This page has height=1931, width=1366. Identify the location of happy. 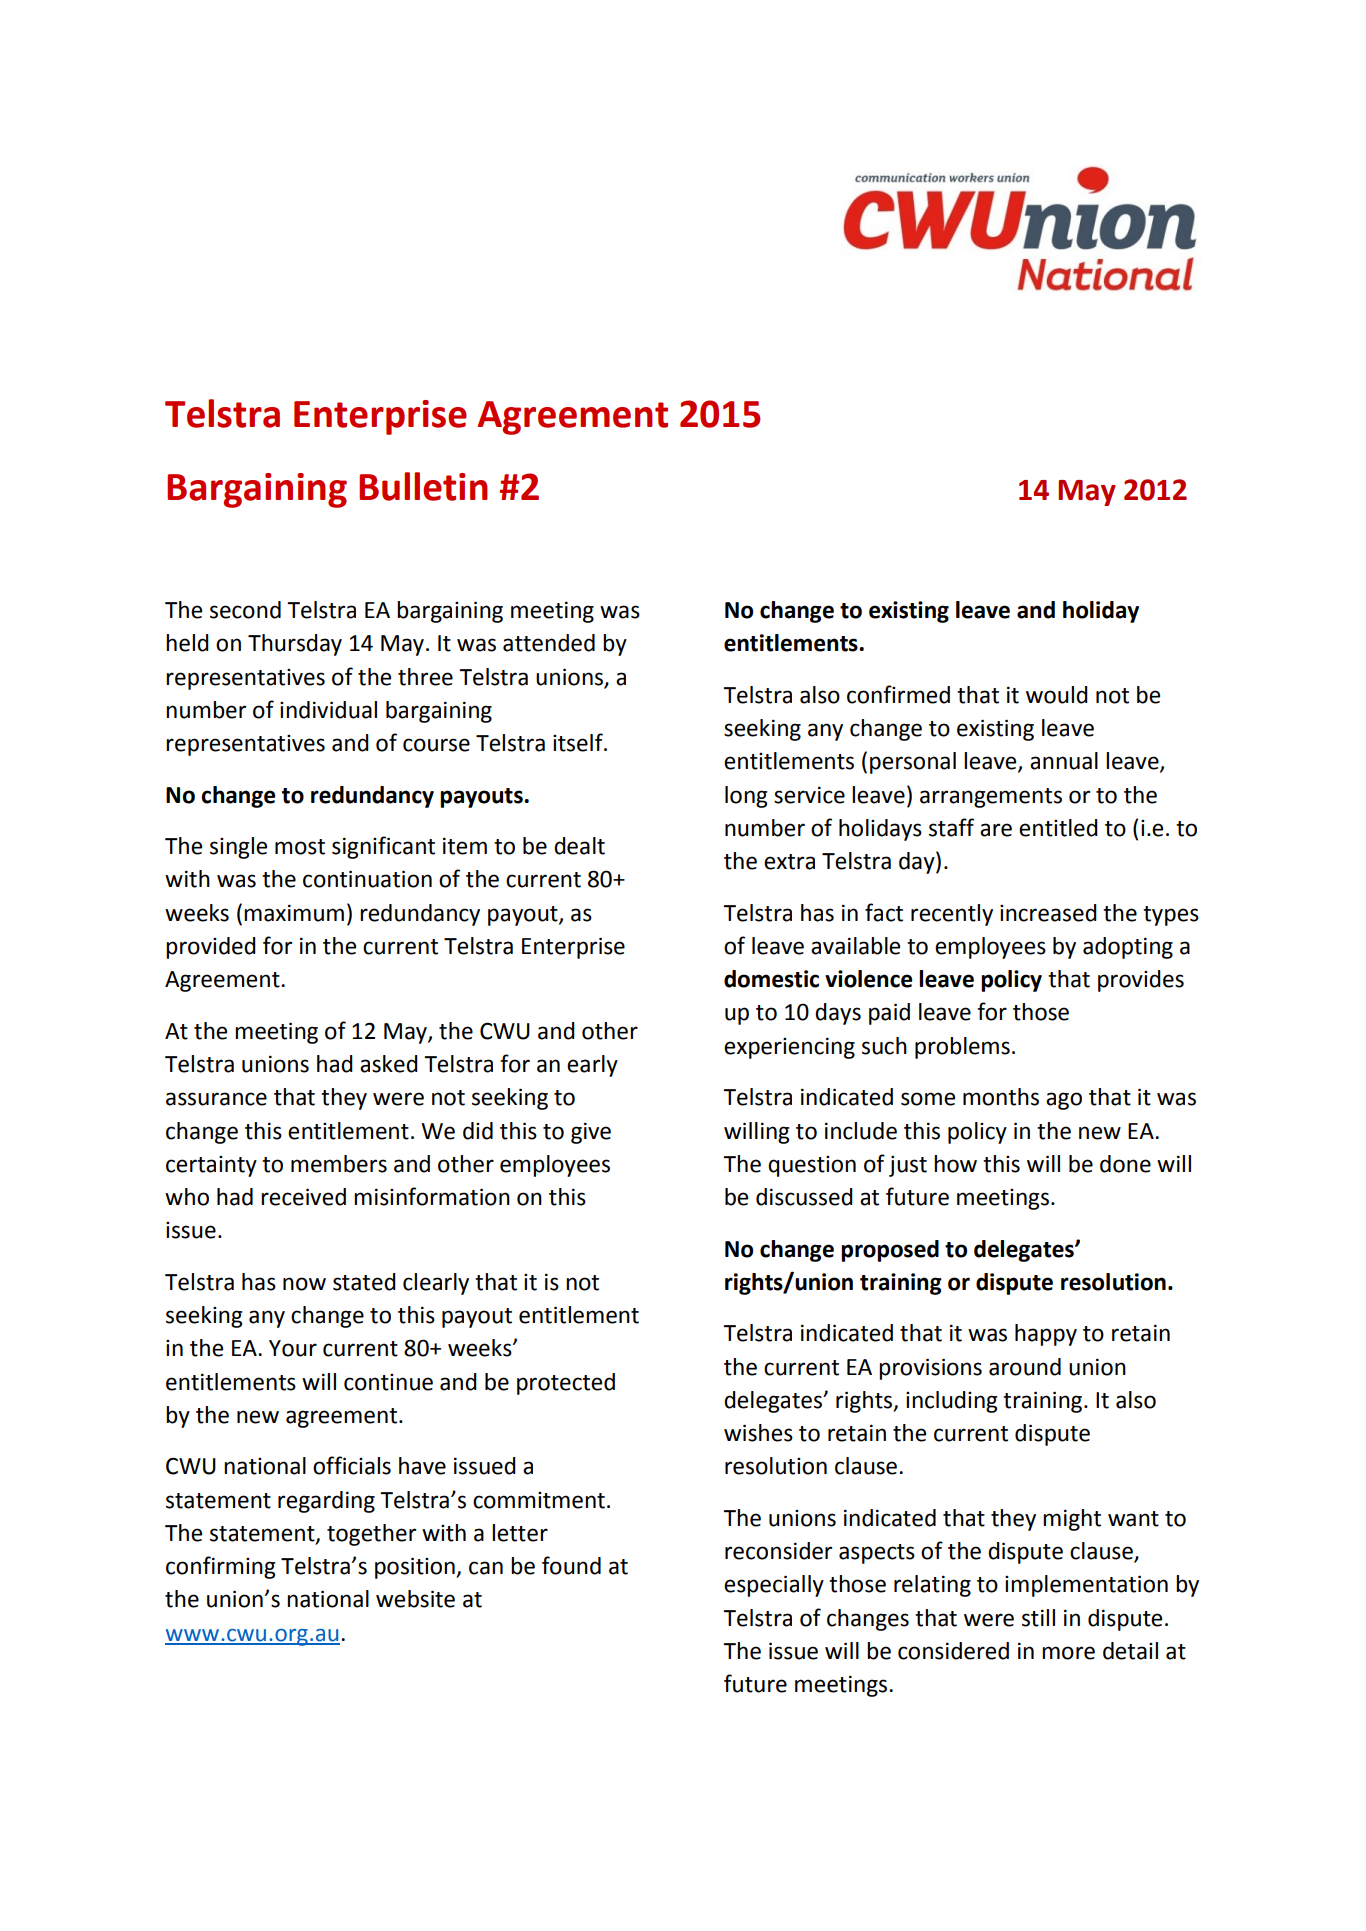
(1046, 1335).
